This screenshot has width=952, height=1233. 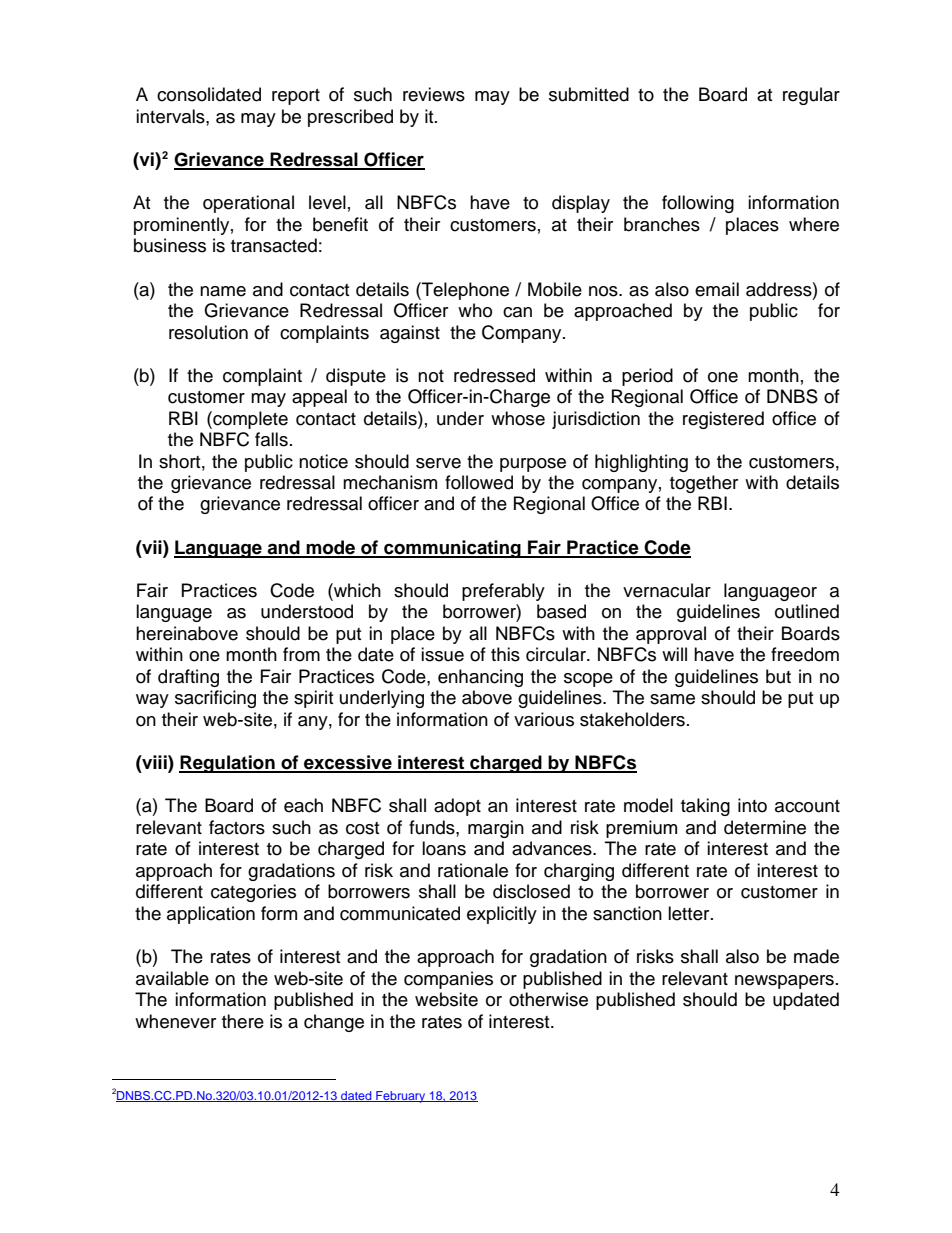 What do you see at coordinates (228, 764) in the screenshot?
I see `Regulation` at bounding box center [228, 764].
